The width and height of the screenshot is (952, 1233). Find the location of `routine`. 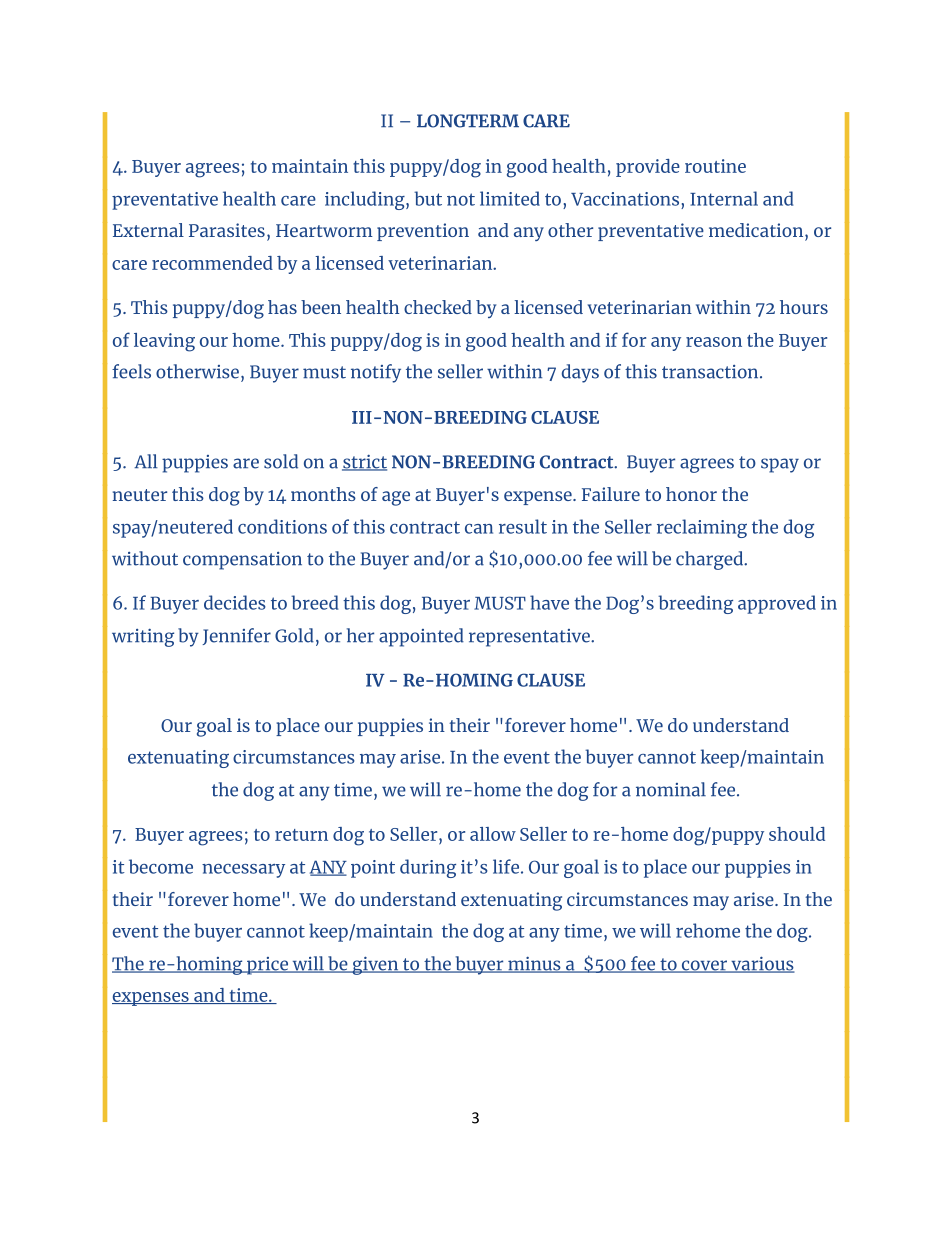

routine is located at coordinates (715, 166).
